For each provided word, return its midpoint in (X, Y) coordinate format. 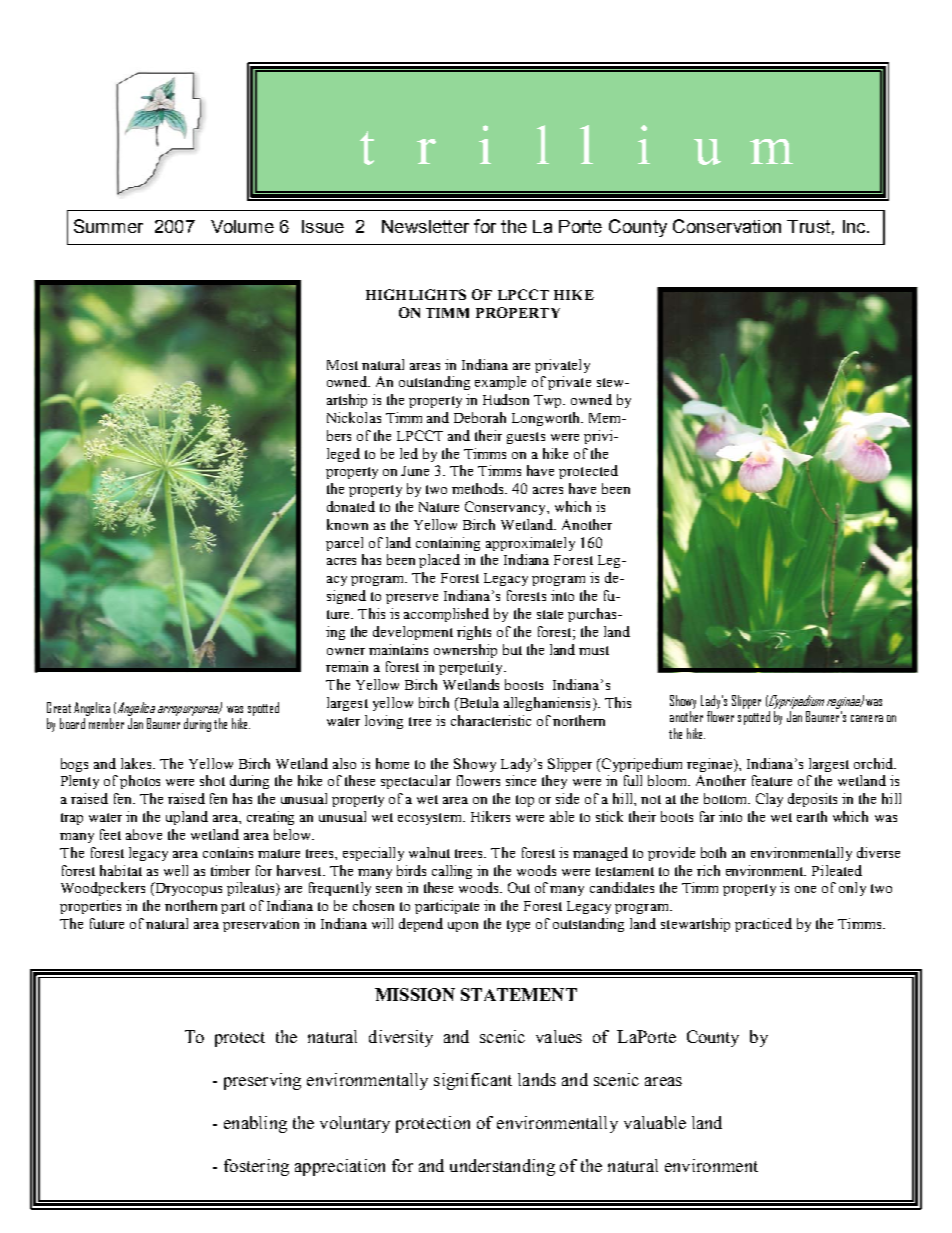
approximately (530, 544)
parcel (344, 544)
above (144, 834)
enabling (255, 1124)
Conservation (727, 226)
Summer (108, 226)
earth (812, 816)
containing (448, 544)
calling (452, 872)
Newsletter (425, 226)
